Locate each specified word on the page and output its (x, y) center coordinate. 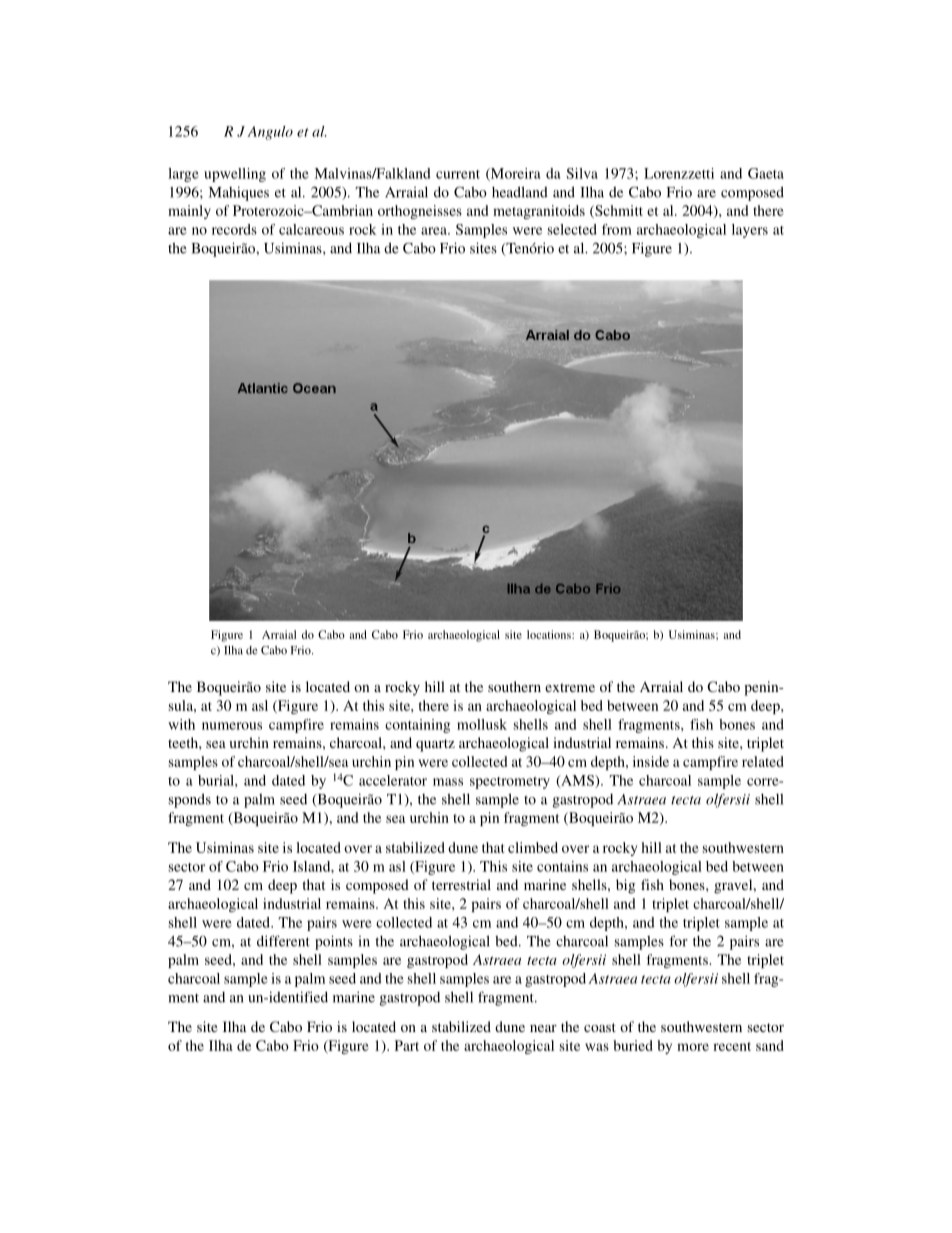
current (458, 174)
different (283, 941)
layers (750, 231)
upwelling (235, 175)
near (543, 1028)
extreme (570, 687)
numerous (232, 726)
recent (732, 1046)
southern (514, 686)
